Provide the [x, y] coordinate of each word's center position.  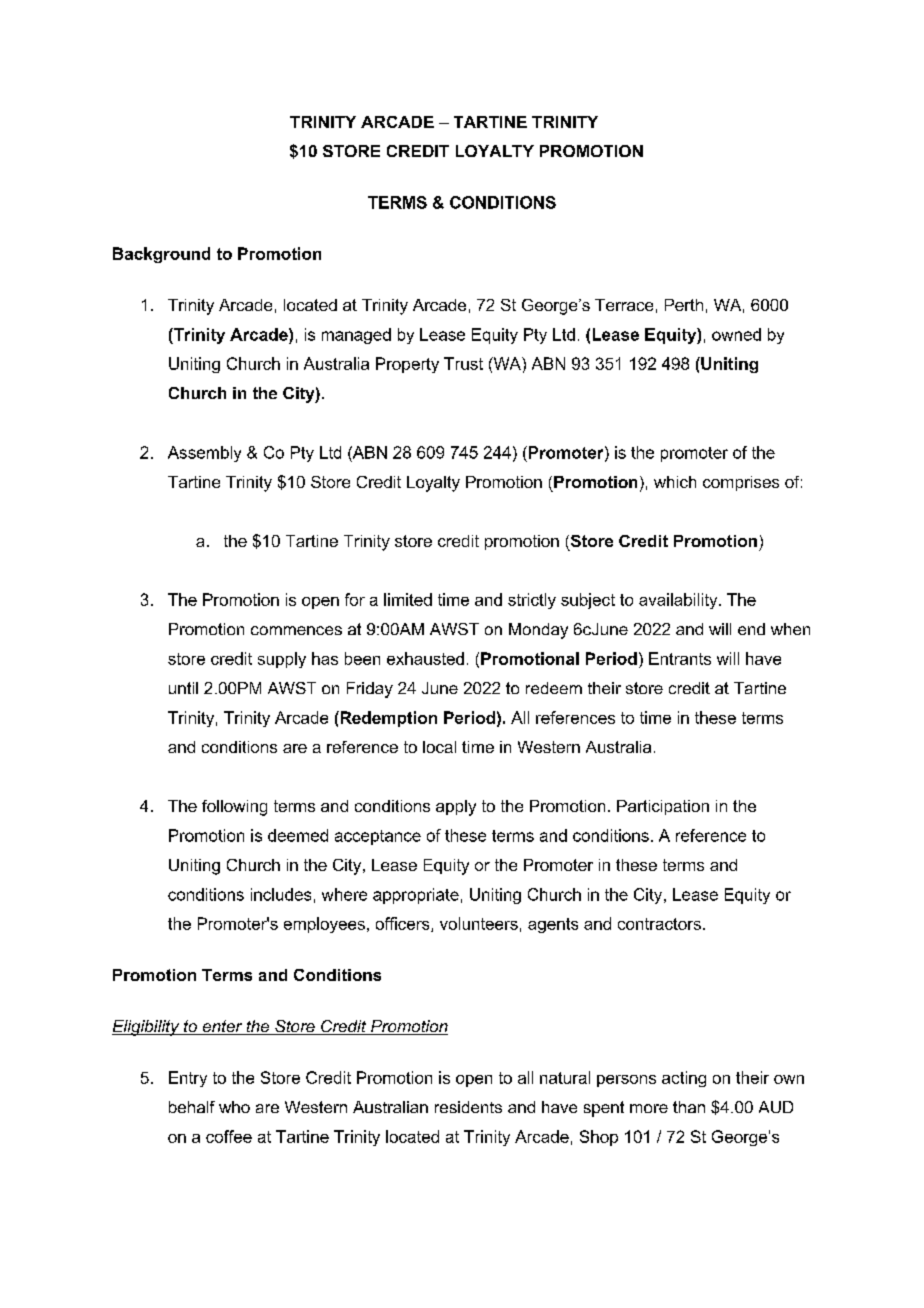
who [234, 1107]
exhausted [425, 658]
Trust [463, 363]
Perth [684, 305]
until [183, 688]
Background [161, 255]
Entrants [680, 658]
